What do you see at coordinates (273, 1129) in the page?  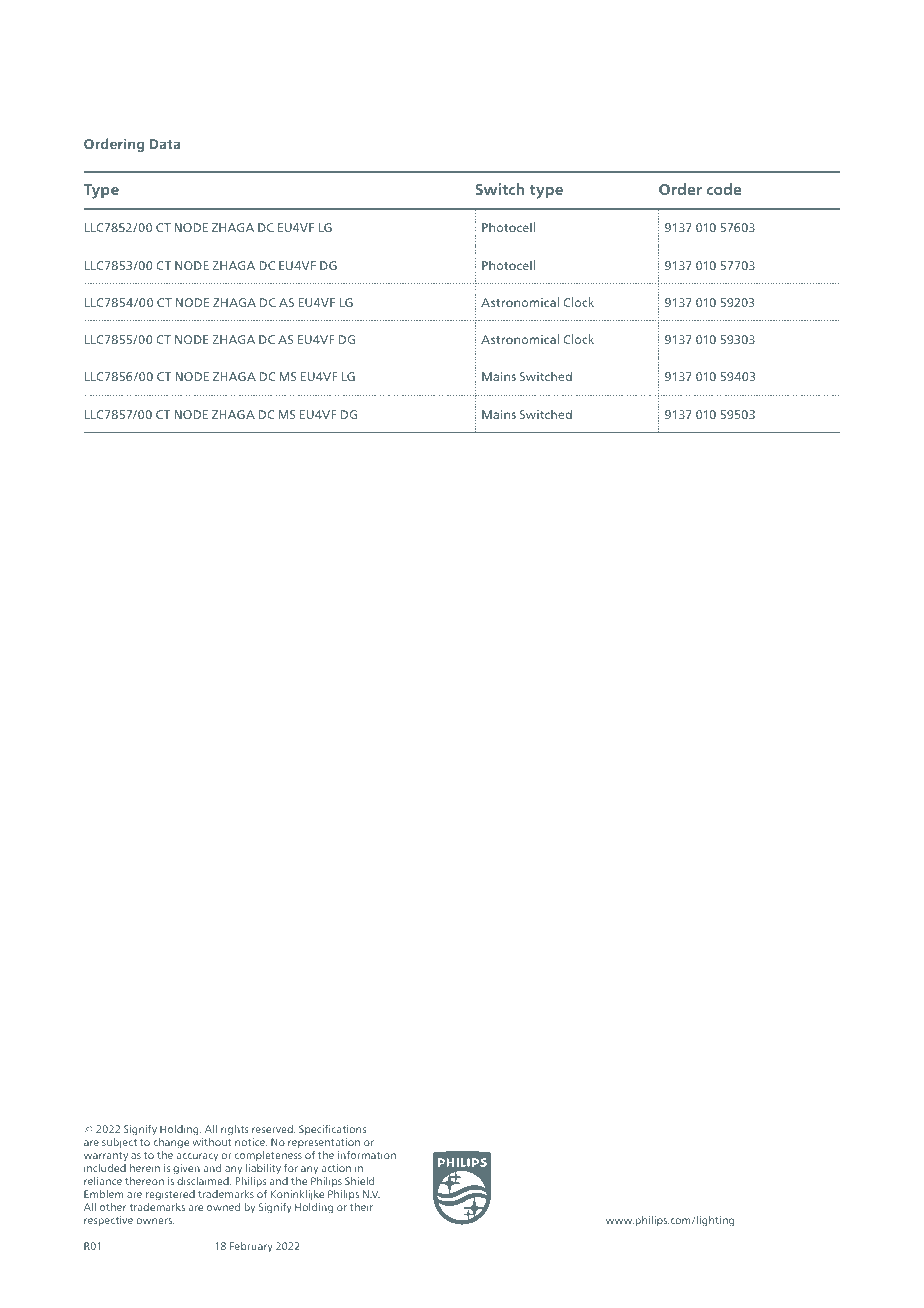 I see `reserved` at bounding box center [273, 1129].
